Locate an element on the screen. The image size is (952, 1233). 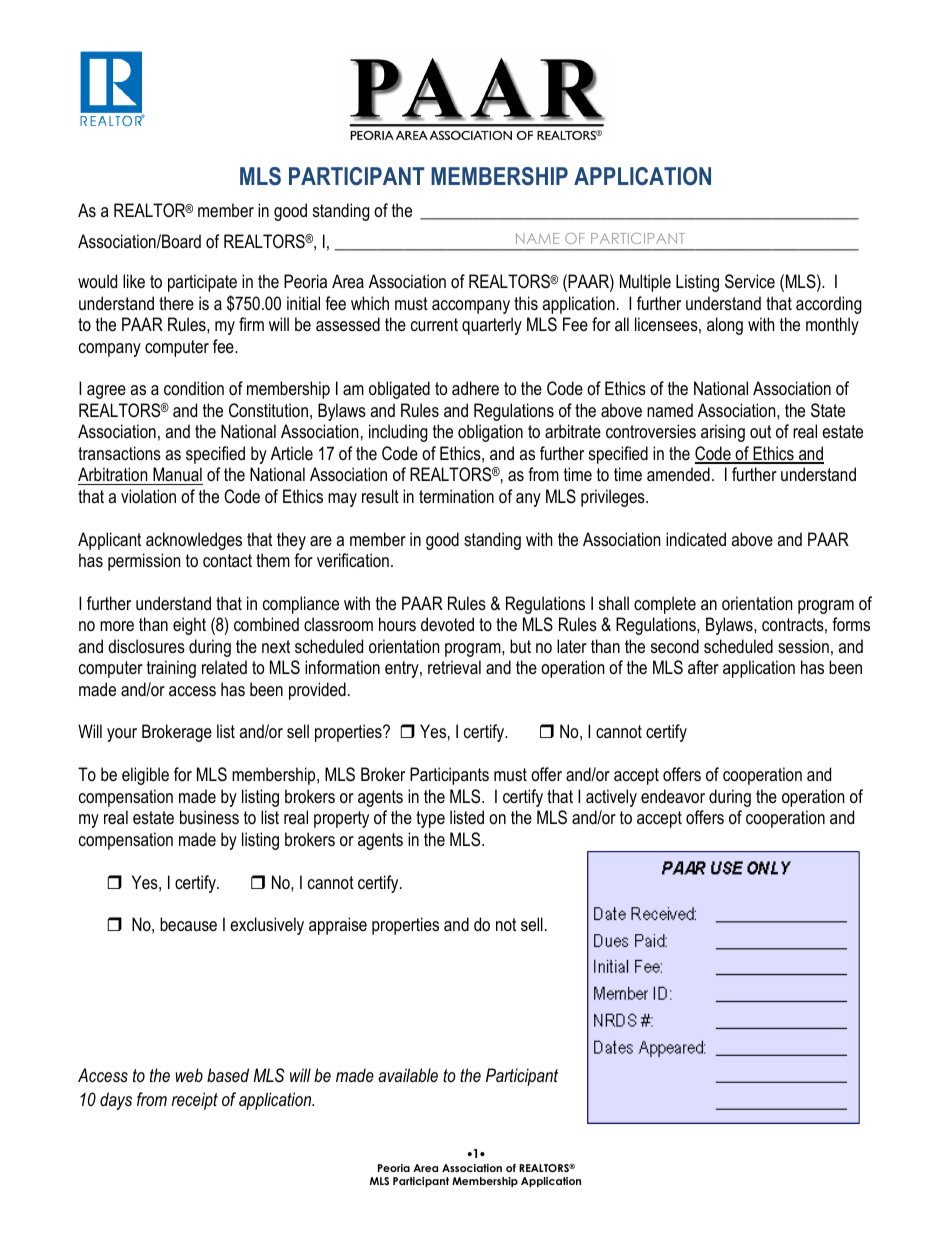
violation is located at coordinates (148, 496).
